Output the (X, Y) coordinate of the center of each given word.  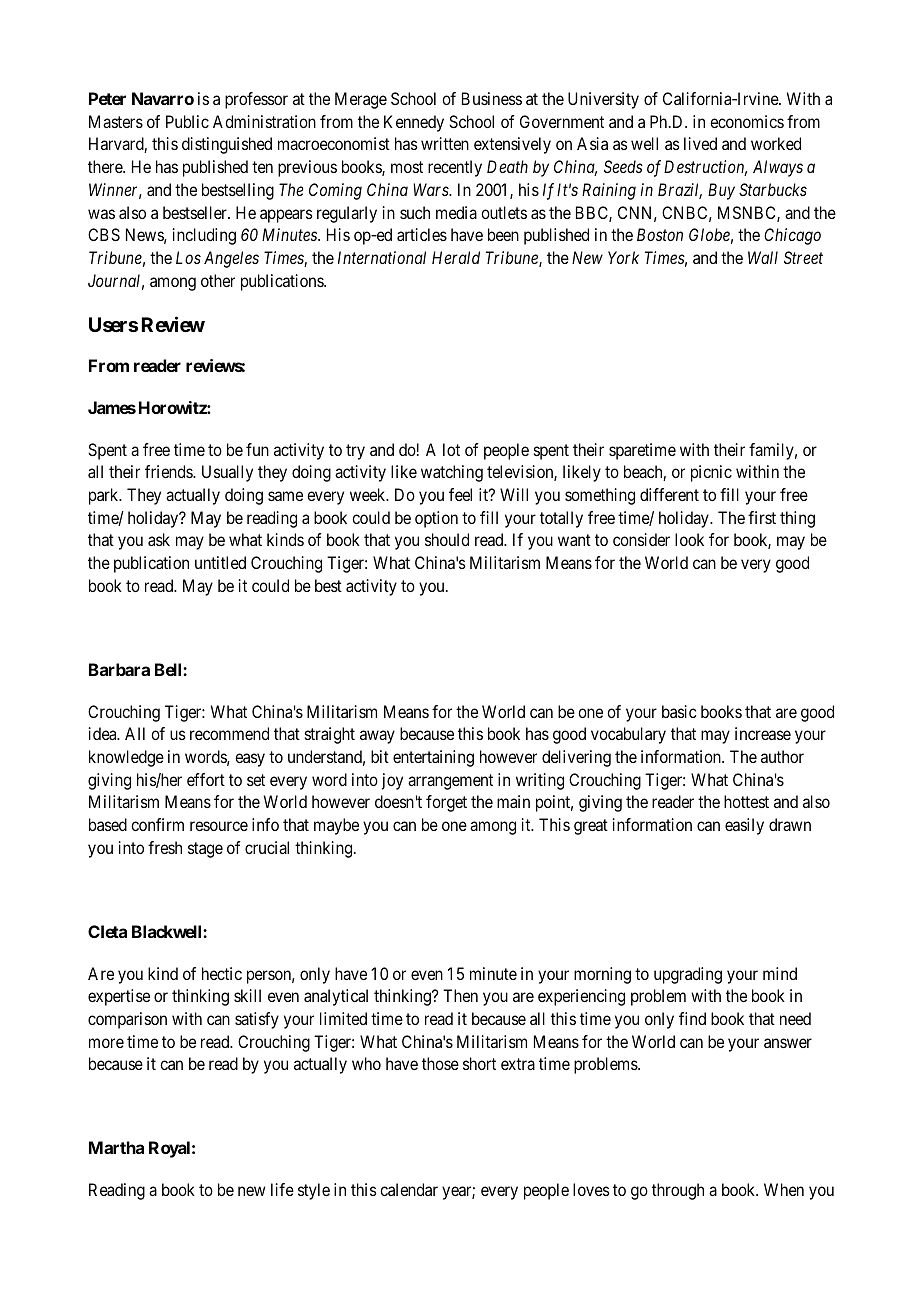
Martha (116, 1147)
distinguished (227, 145)
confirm (157, 824)
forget (446, 803)
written (445, 143)
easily (744, 826)
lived (700, 143)
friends (169, 471)
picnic (711, 473)
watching (452, 473)
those (440, 1063)
